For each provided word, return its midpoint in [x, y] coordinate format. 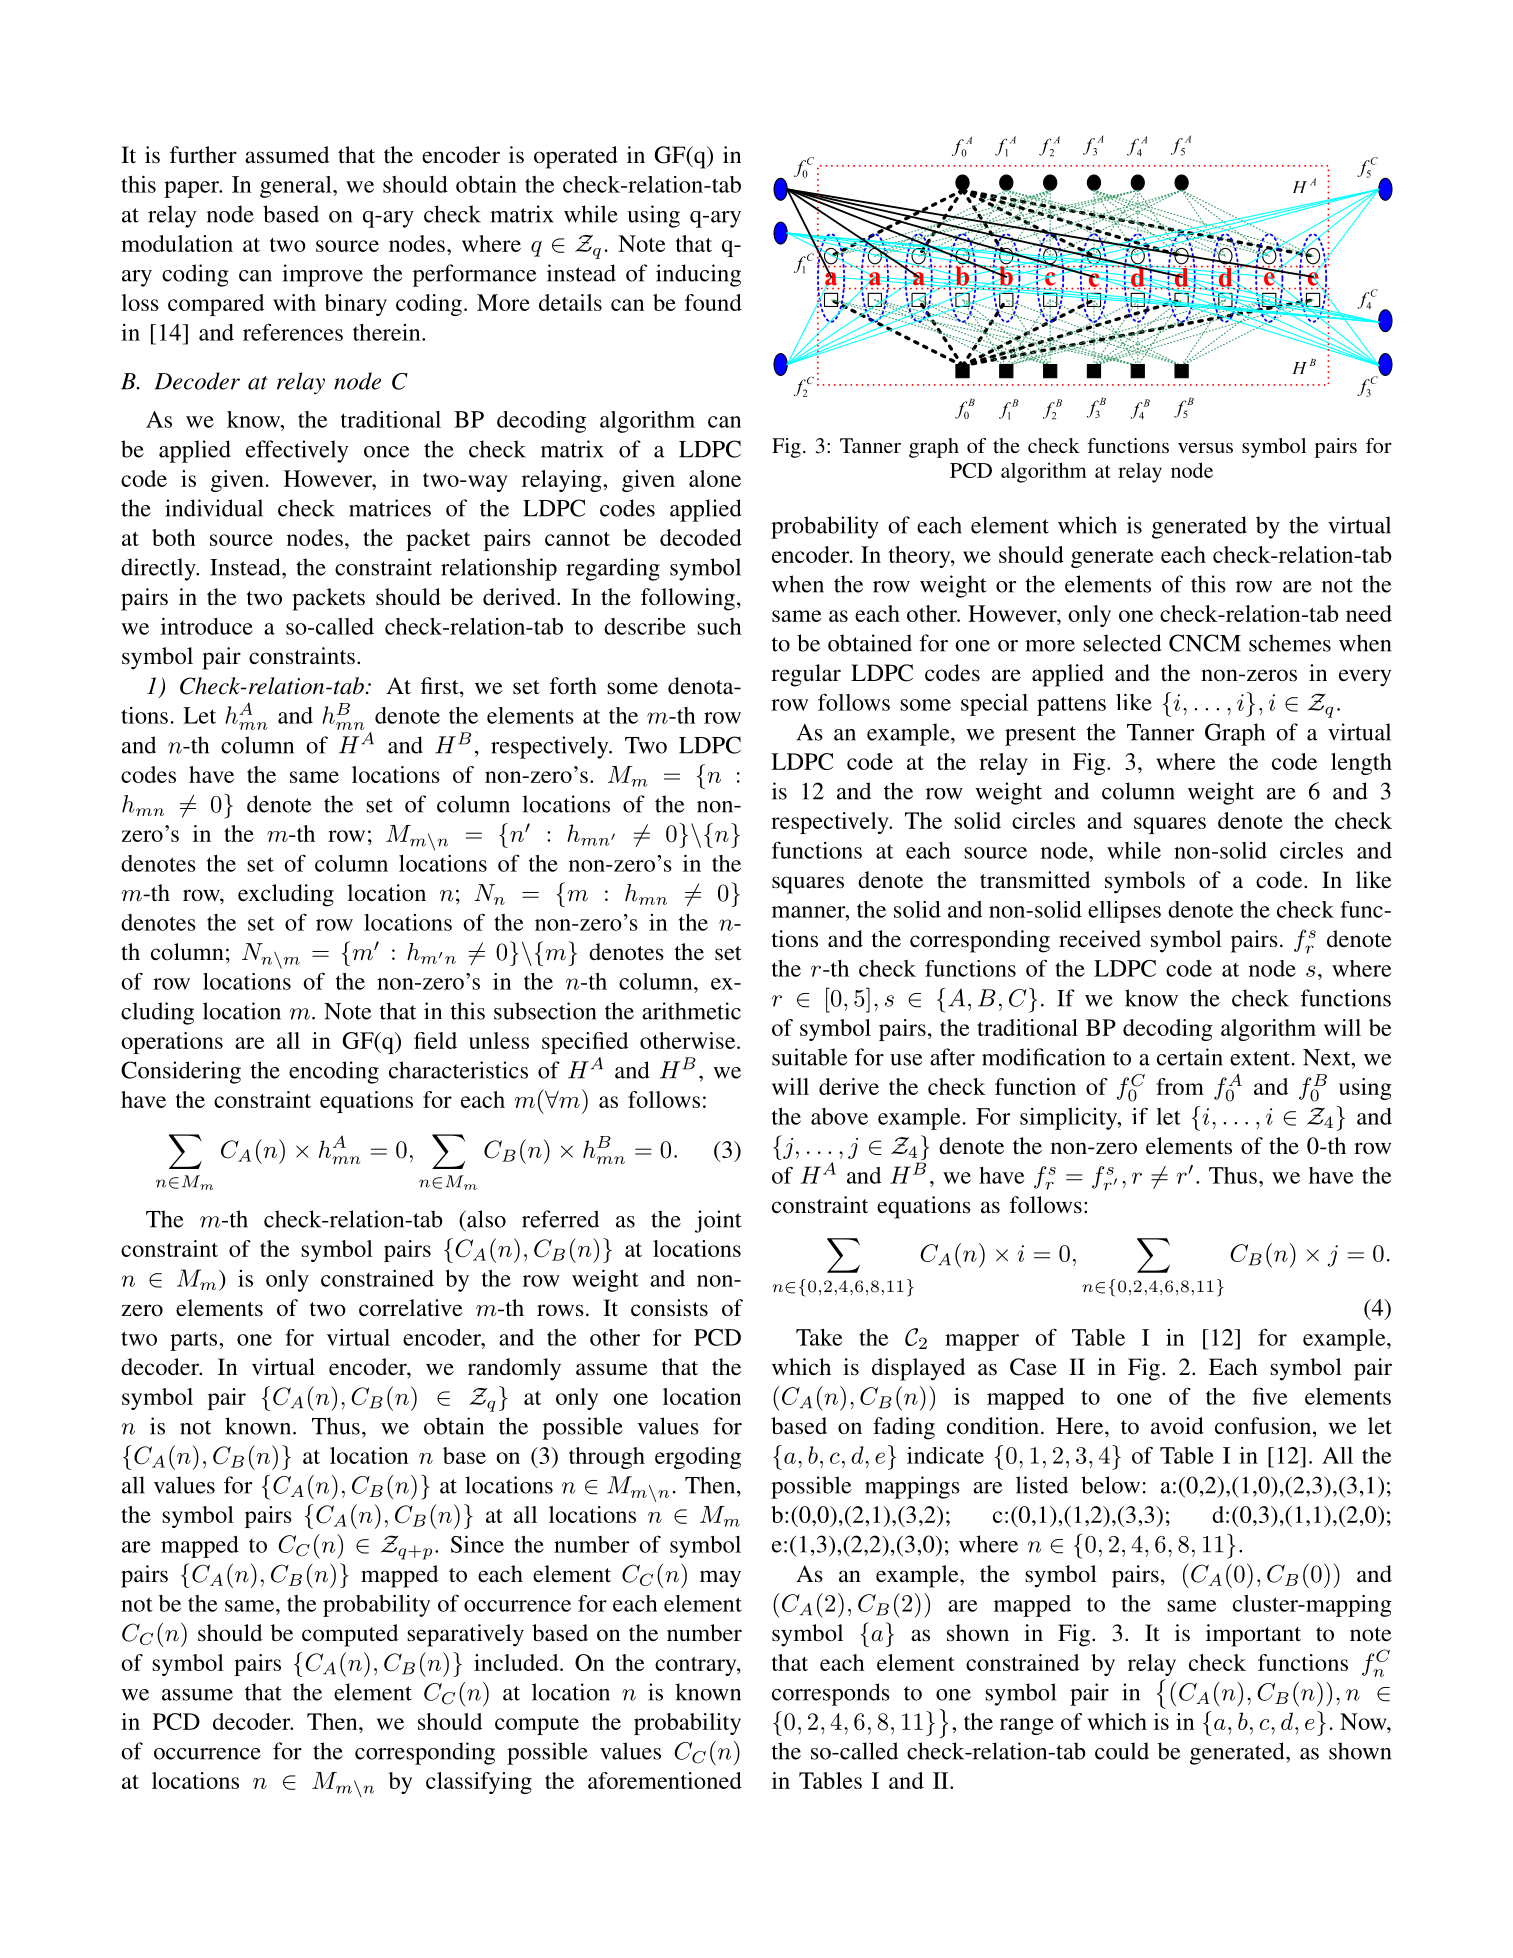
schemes [1290, 643]
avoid [1177, 1426]
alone [715, 478]
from [1180, 1086]
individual [214, 508]
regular [806, 675]
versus [1205, 448]
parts [195, 1341]
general [297, 187]
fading [904, 1428]
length [1361, 764]
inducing [698, 275]
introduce [207, 626]
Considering [181, 1072]
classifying [479, 1783]
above [839, 1116]
